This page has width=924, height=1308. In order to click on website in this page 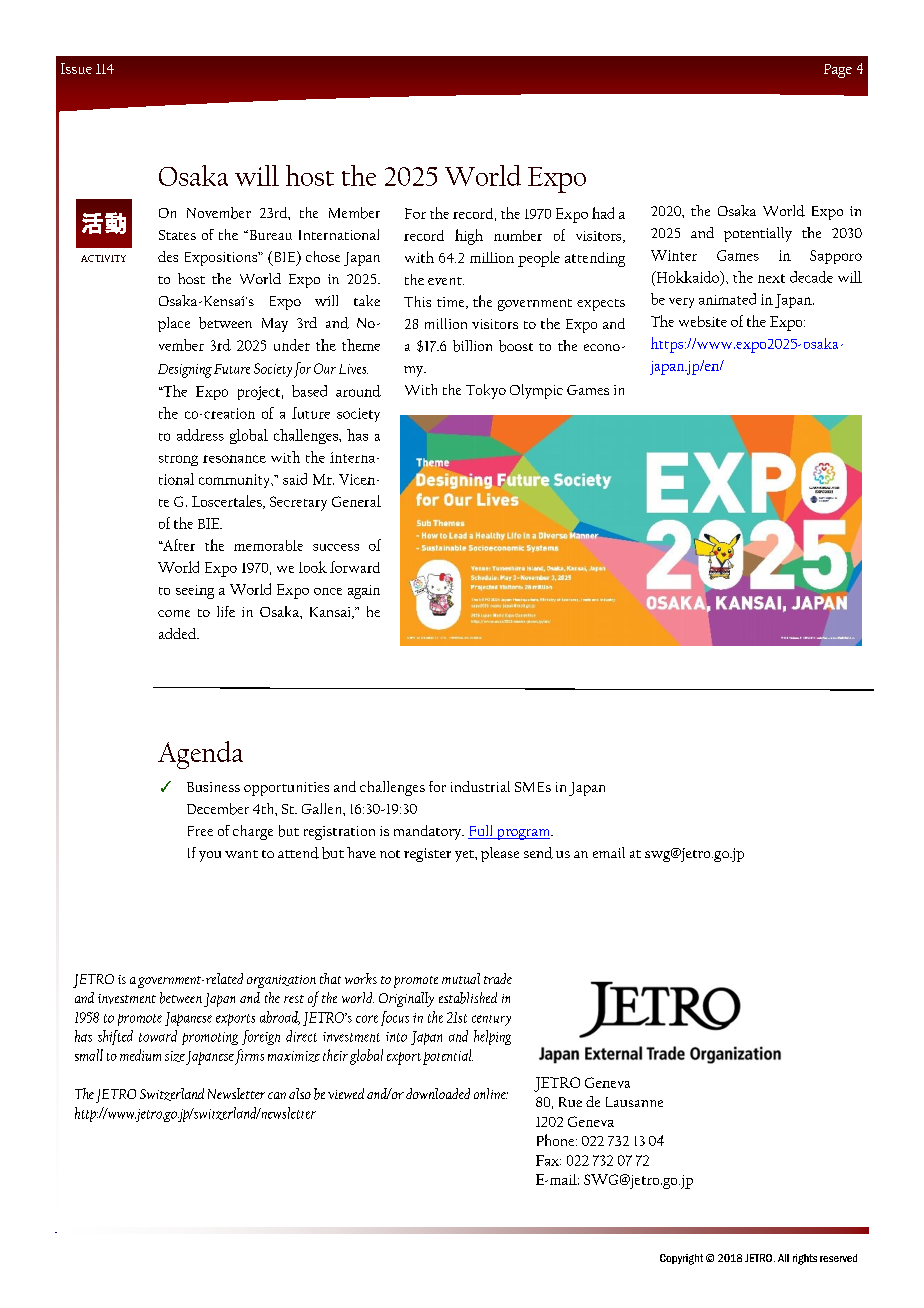, I will do `click(703, 321)`.
